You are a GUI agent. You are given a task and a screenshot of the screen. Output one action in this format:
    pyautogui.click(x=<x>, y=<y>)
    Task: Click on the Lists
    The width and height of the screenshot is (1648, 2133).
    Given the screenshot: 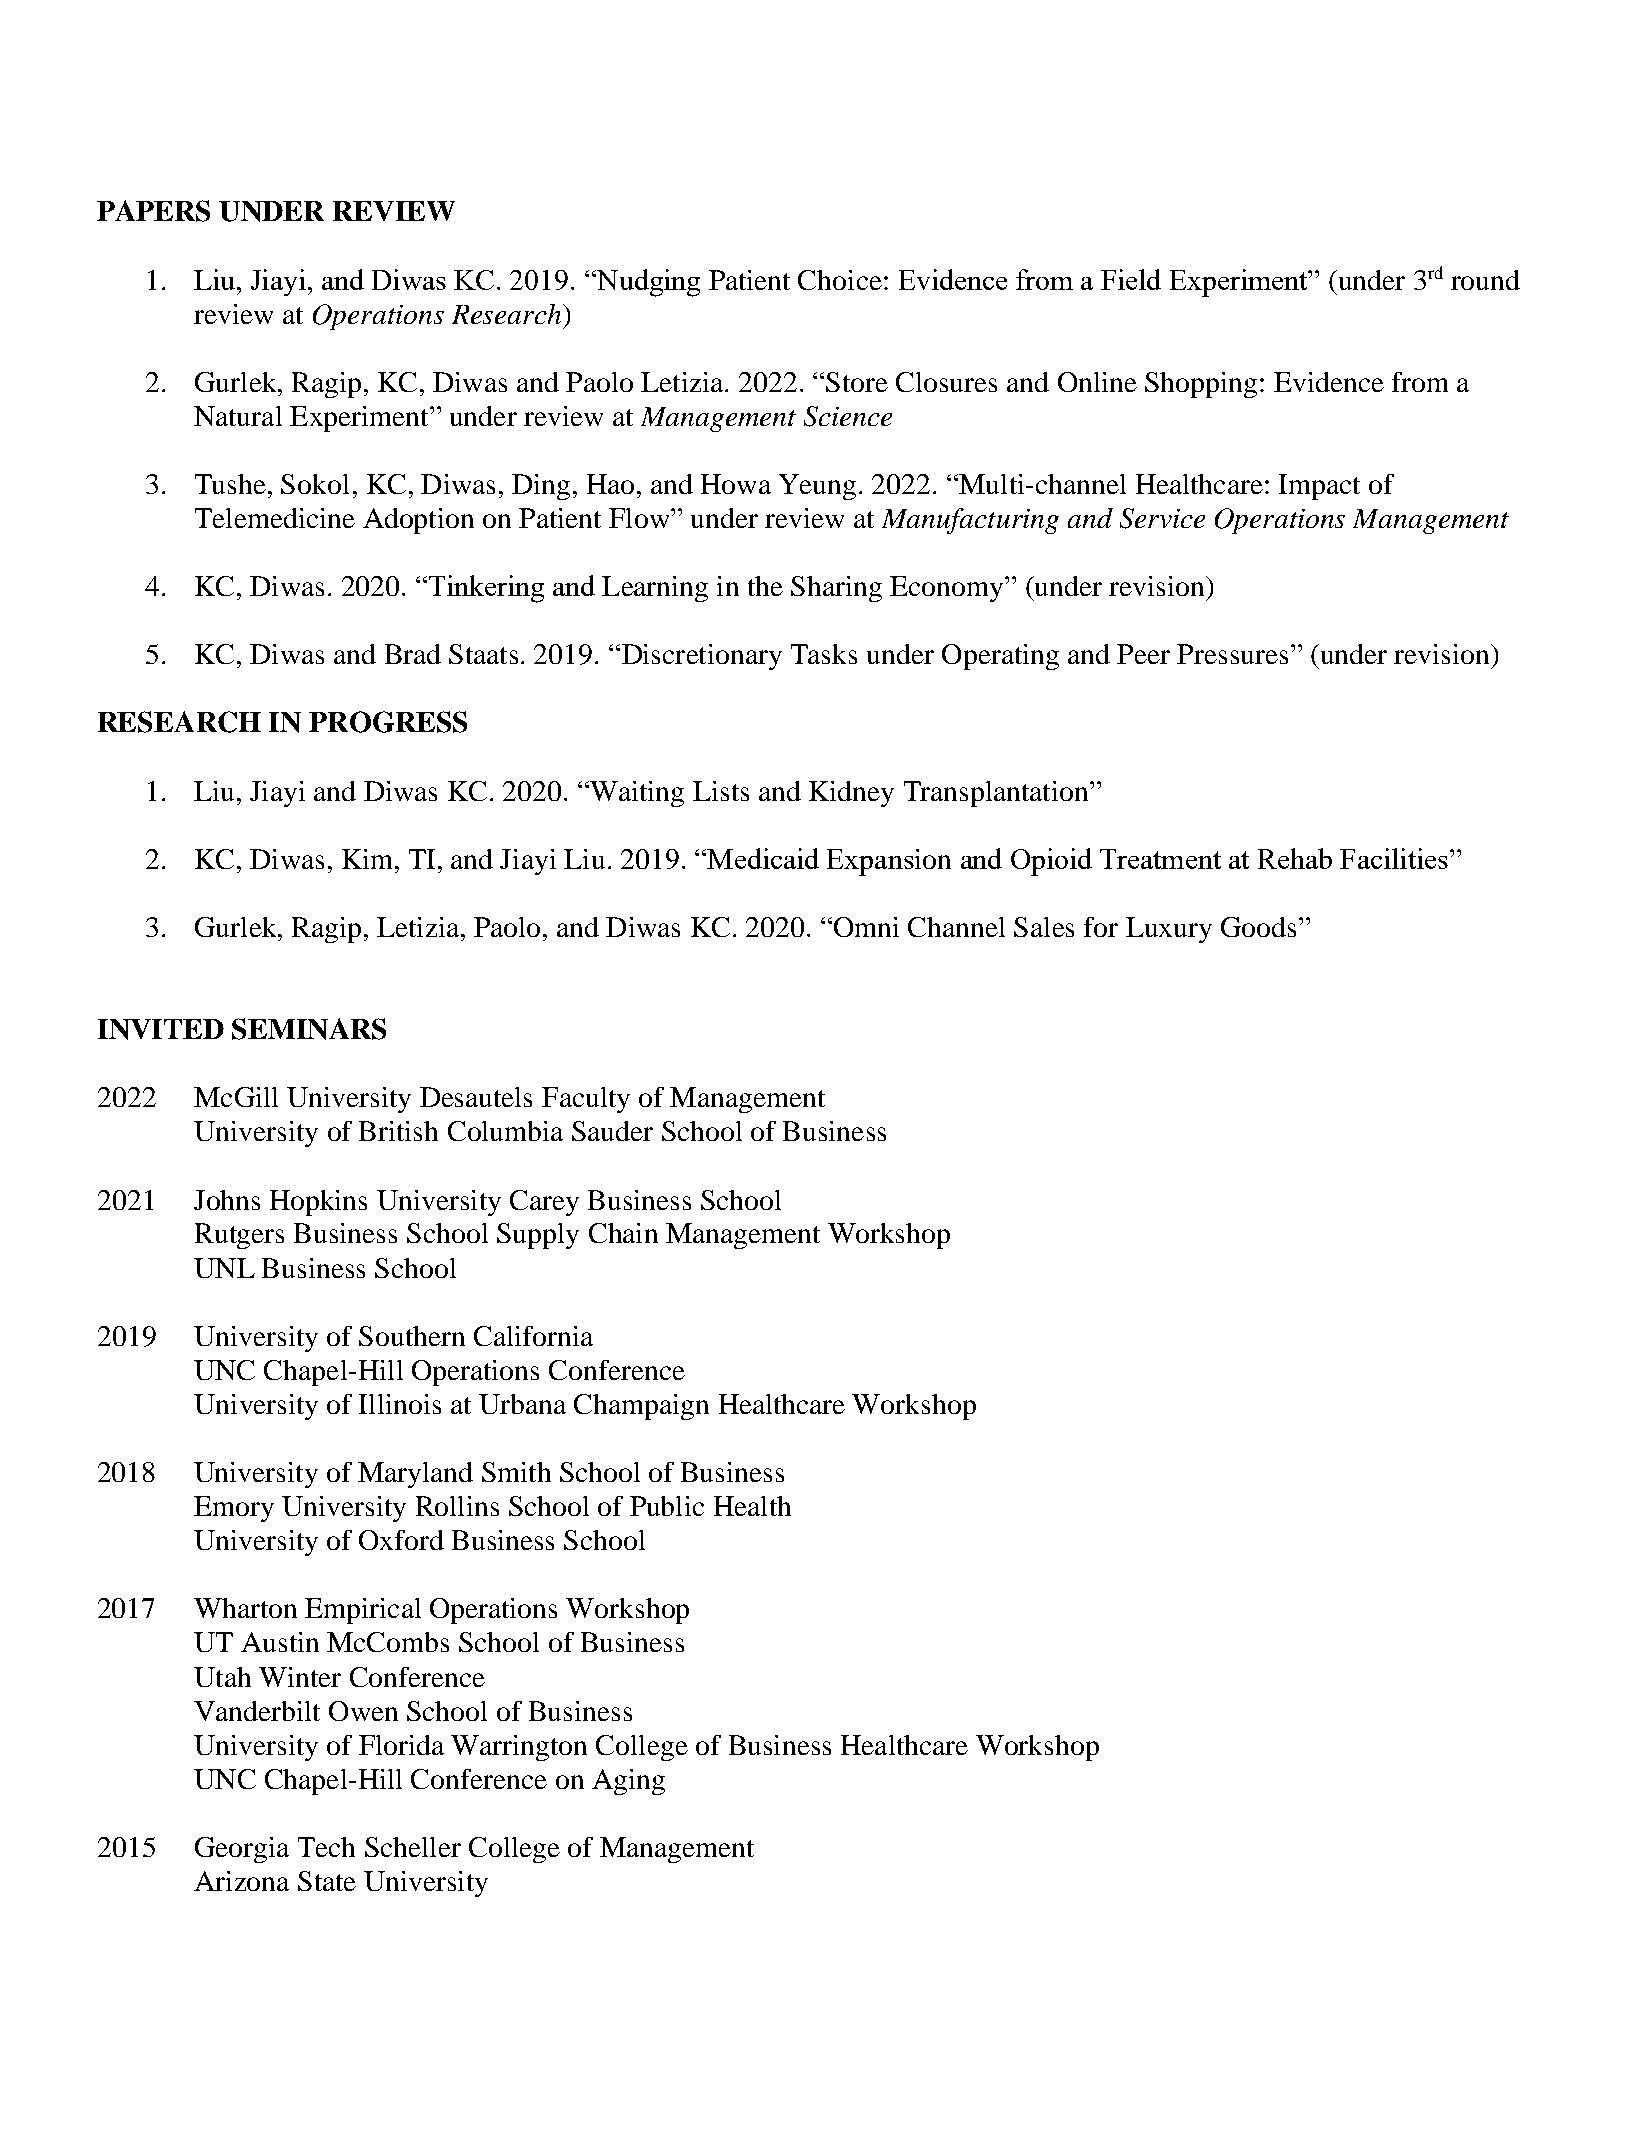 What is the action you would take?
    pyautogui.click(x=721, y=791)
